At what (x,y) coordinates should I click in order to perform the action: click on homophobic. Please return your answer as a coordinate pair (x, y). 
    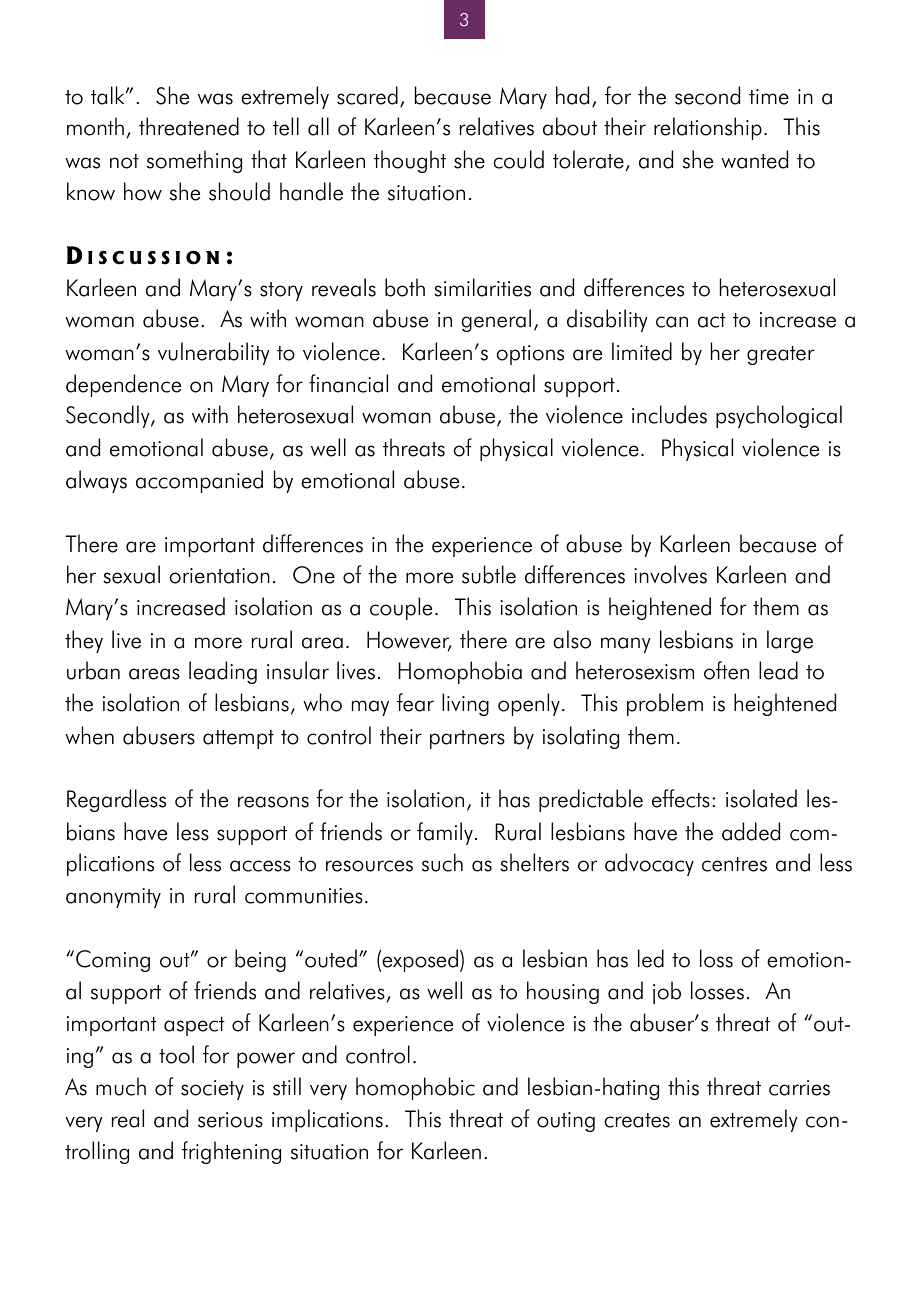
    Looking at the image, I should click on (415, 1088).
